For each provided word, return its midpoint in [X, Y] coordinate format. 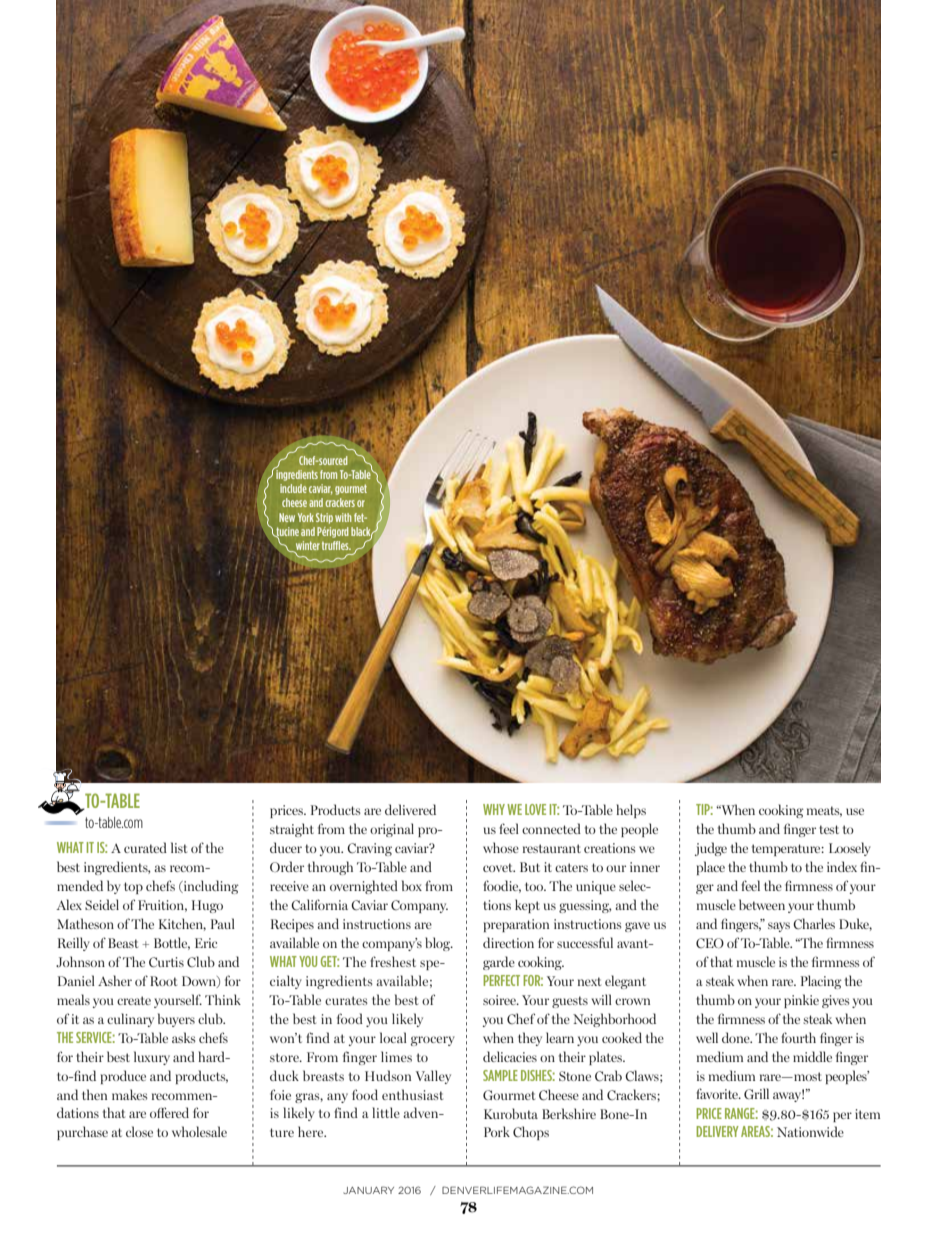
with [343, 517]
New [287, 517]
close [139, 1131]
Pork [497, 1131]
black [362, 532]
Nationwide [810, 1131]
